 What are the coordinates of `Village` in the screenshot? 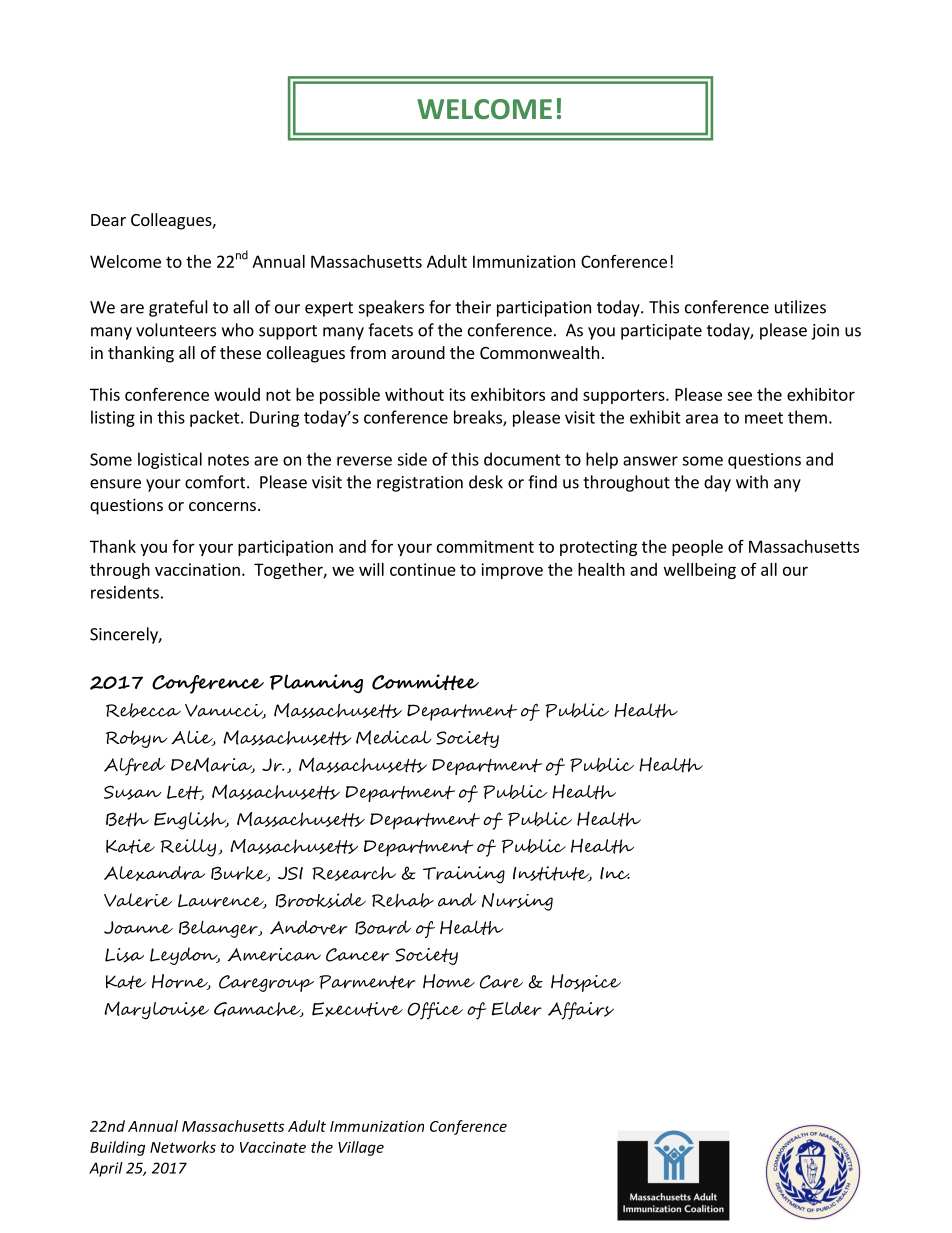 It's located at (361, 1148).
